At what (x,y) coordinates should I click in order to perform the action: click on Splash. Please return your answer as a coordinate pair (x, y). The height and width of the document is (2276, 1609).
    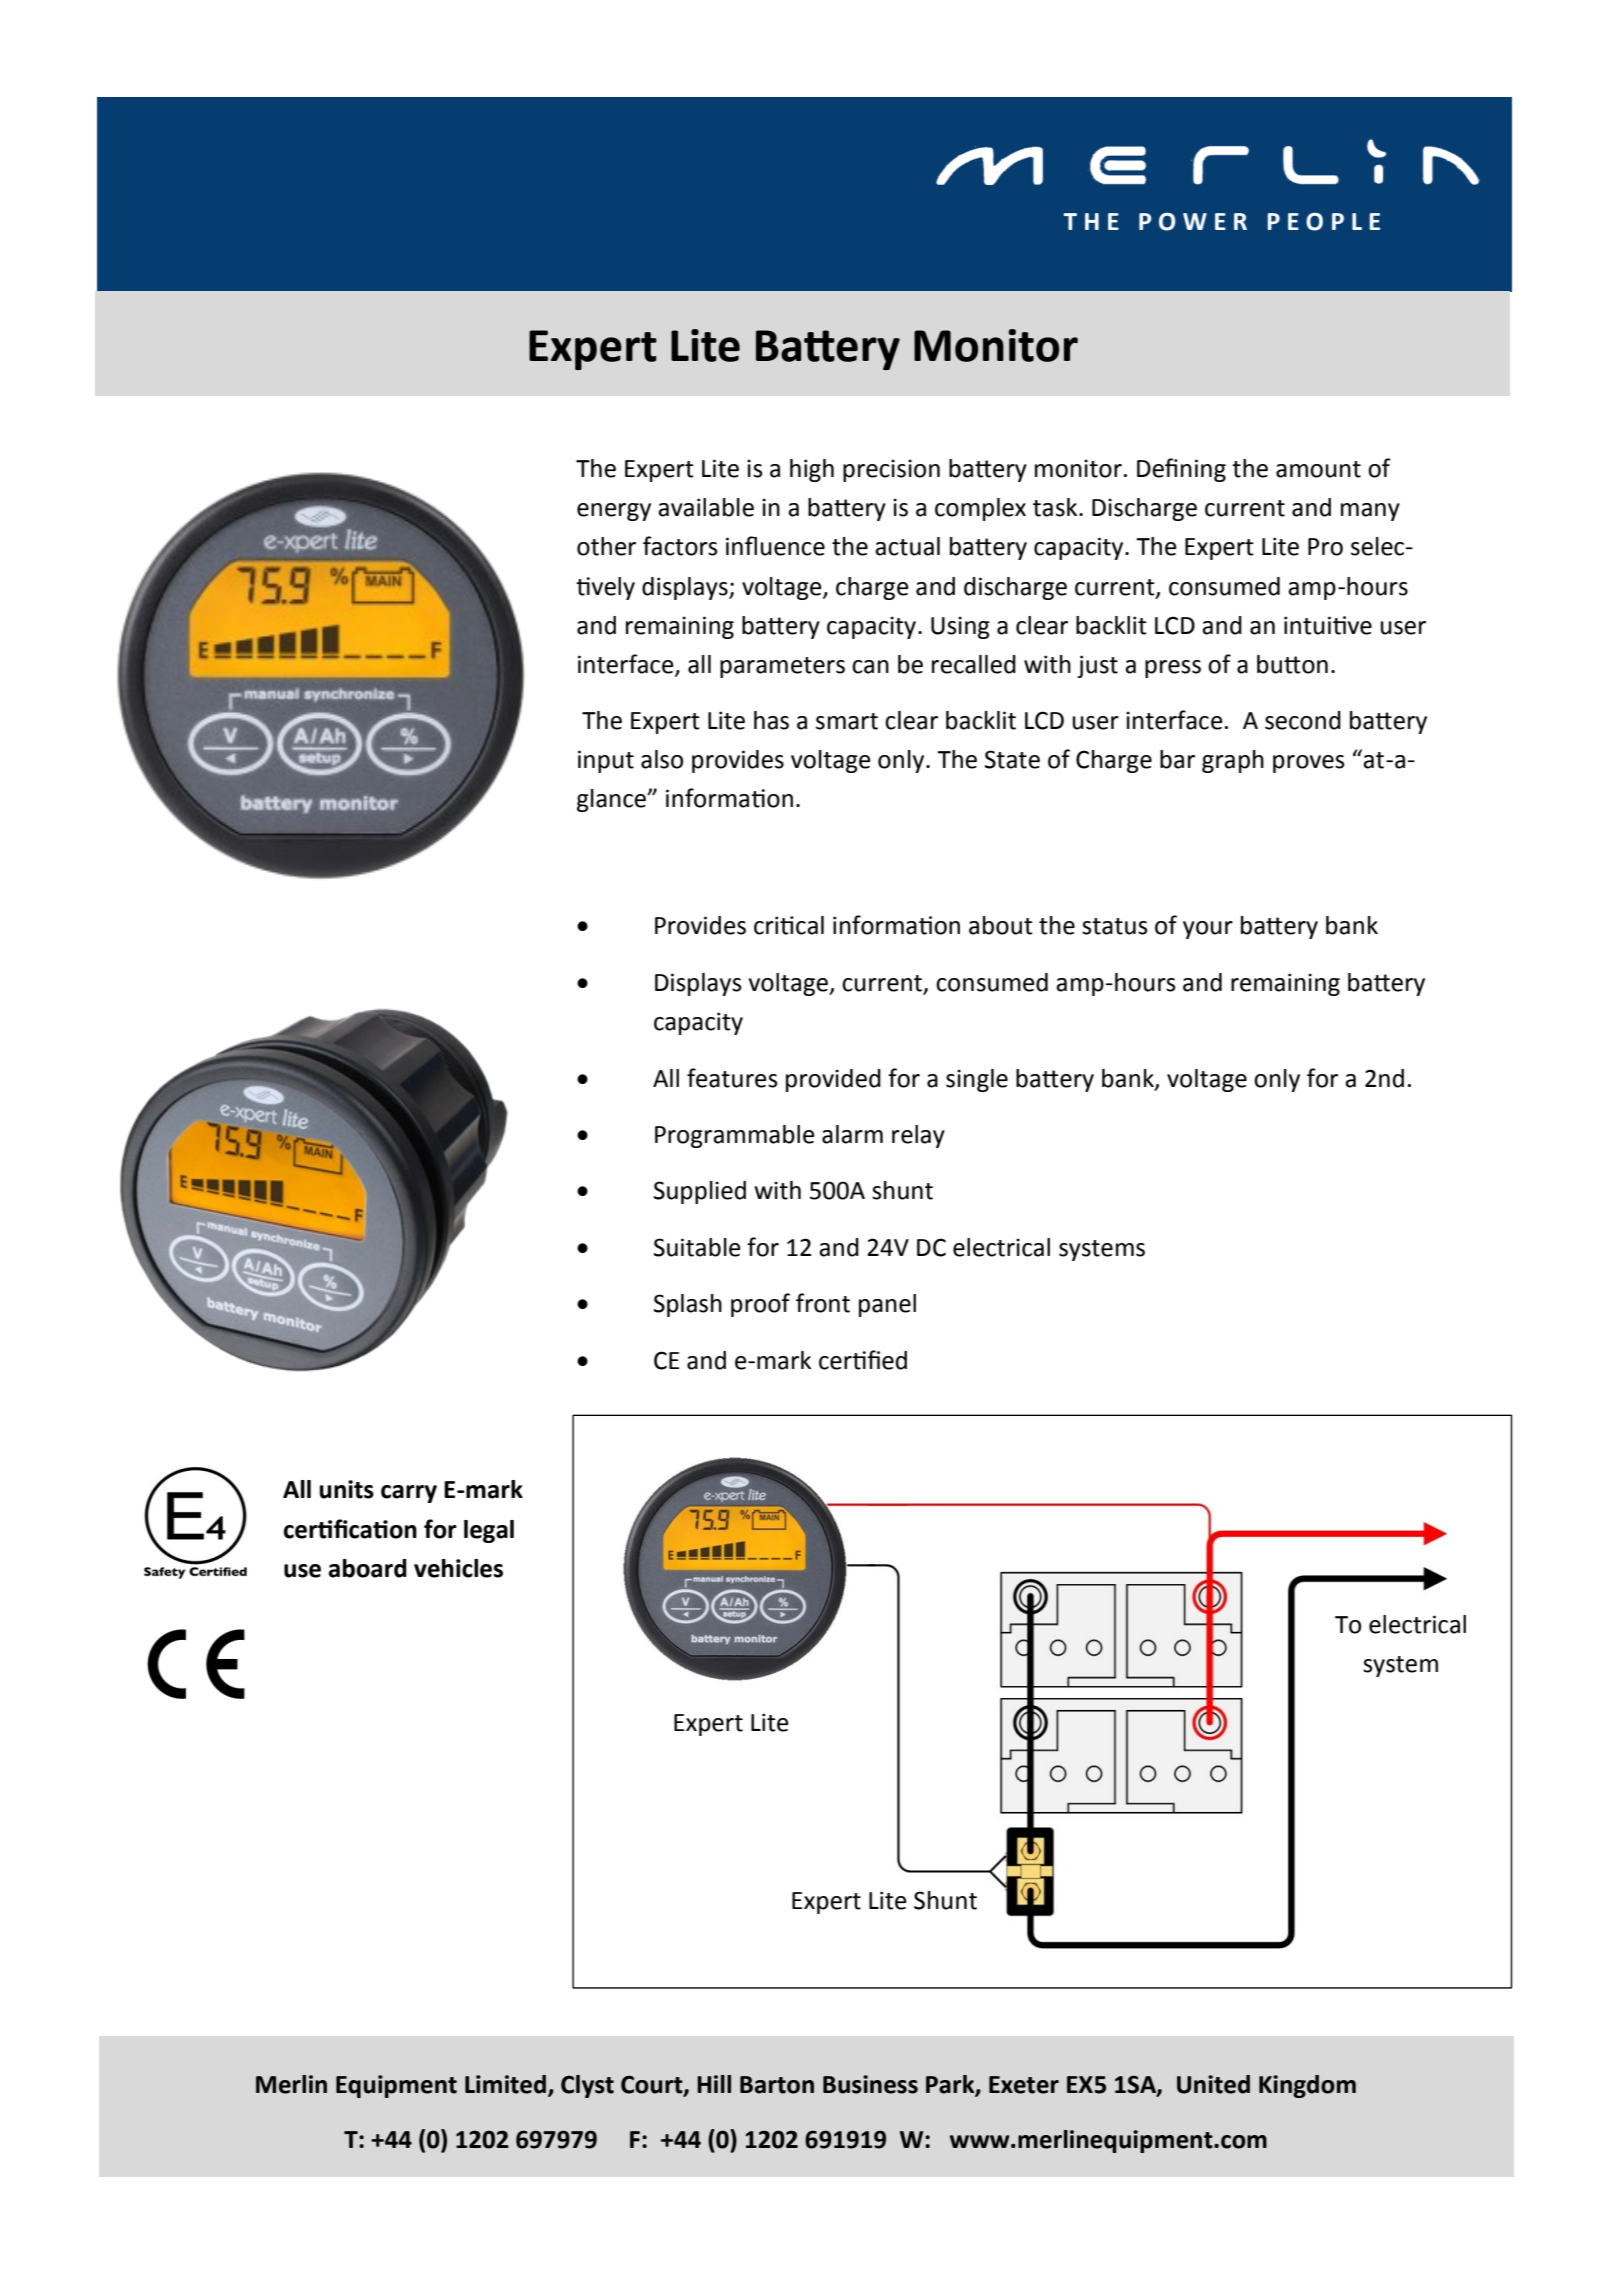
    Looking at the image, I should click on (688, 1305).
